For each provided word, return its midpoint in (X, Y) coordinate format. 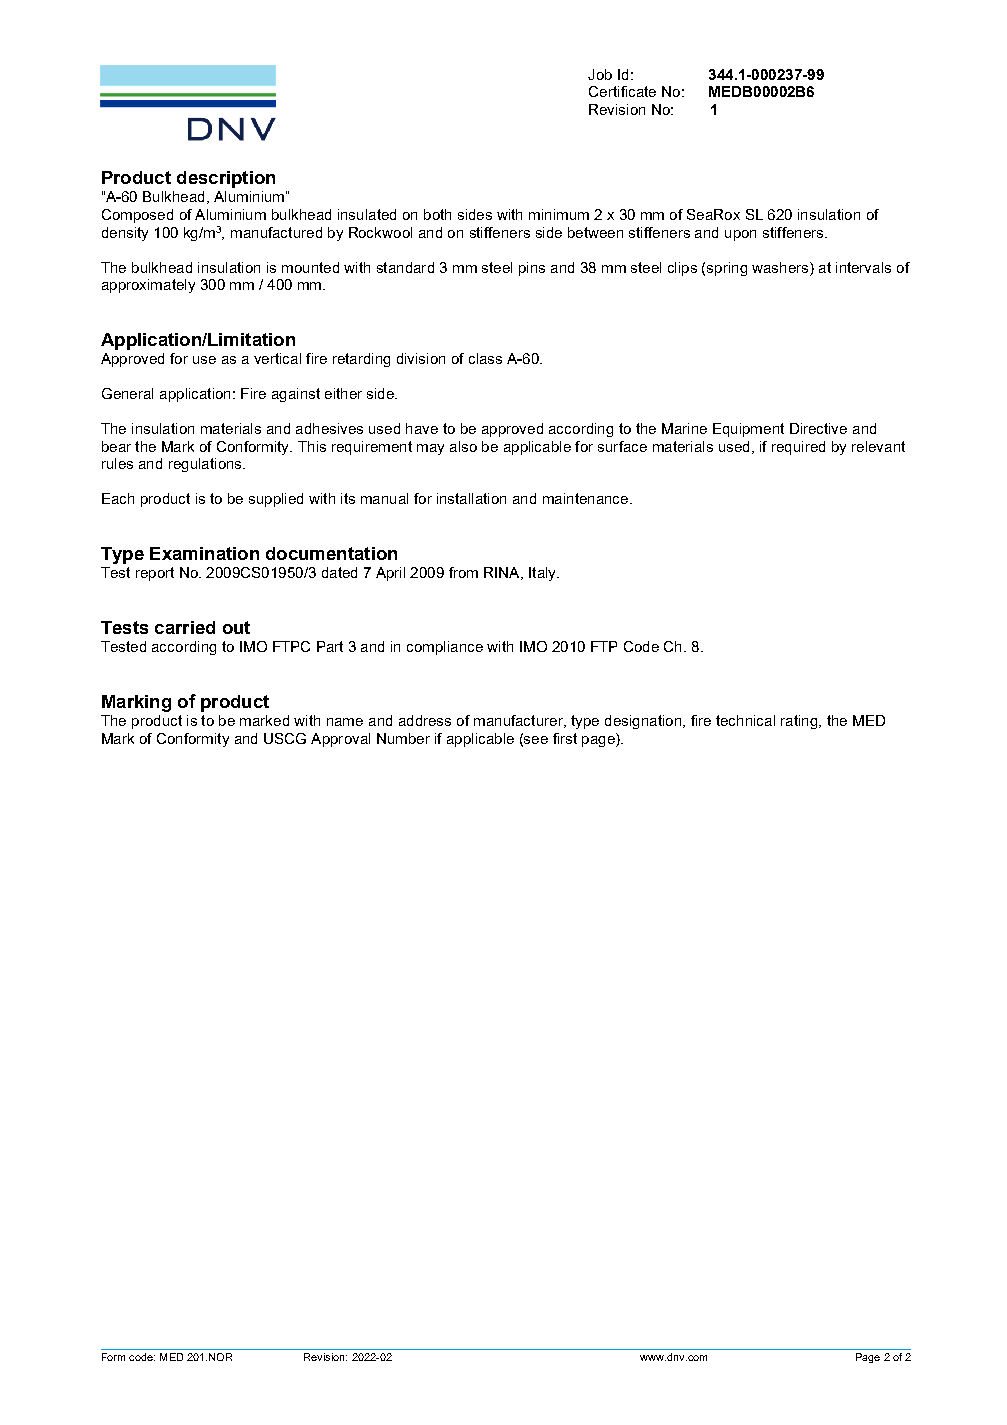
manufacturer (519, 721)
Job (600, 74)
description (226, 179)
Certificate (622, 91)
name (345, 722)
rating (800, 722)
